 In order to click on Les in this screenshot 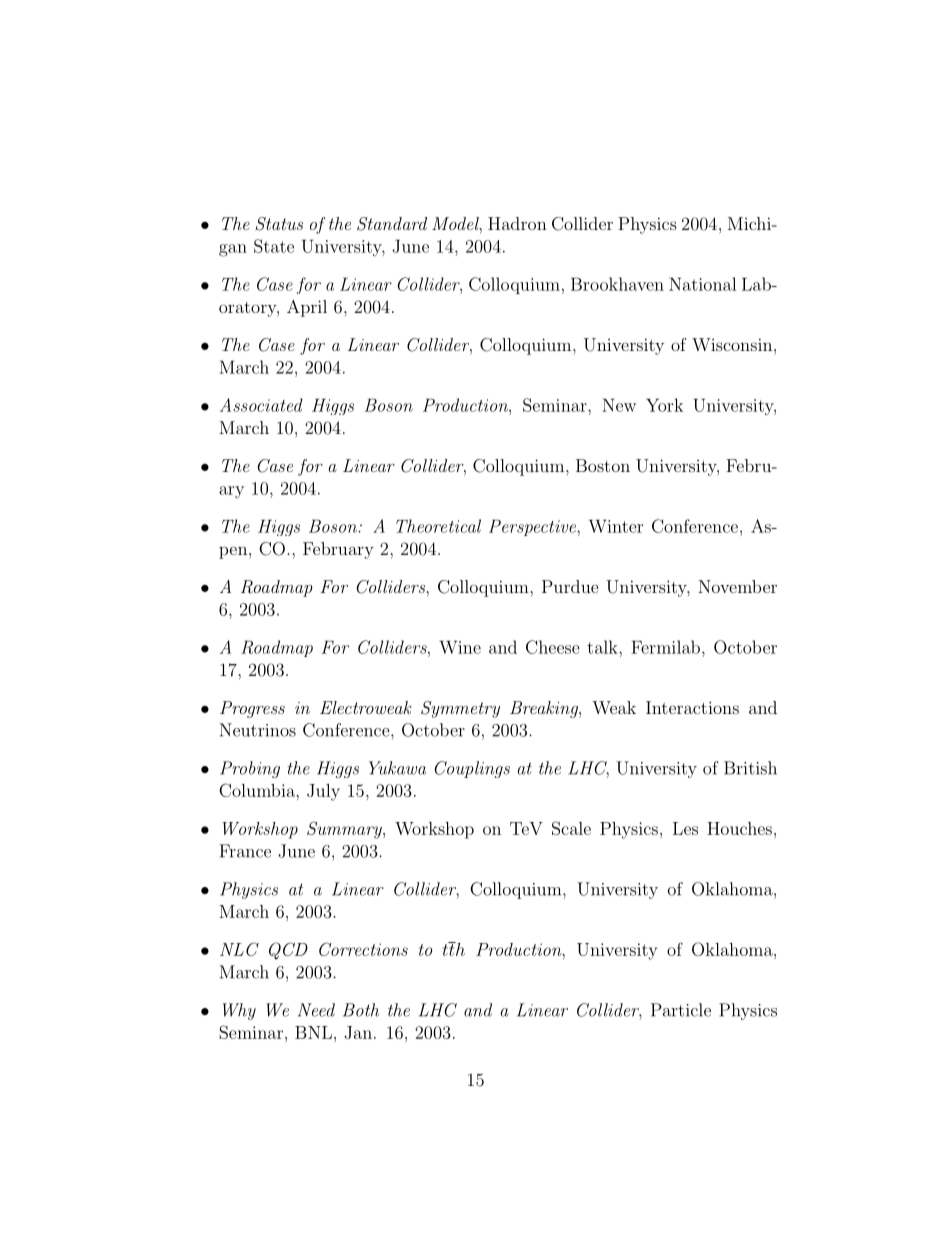, I will do `click(685, 828)`.
